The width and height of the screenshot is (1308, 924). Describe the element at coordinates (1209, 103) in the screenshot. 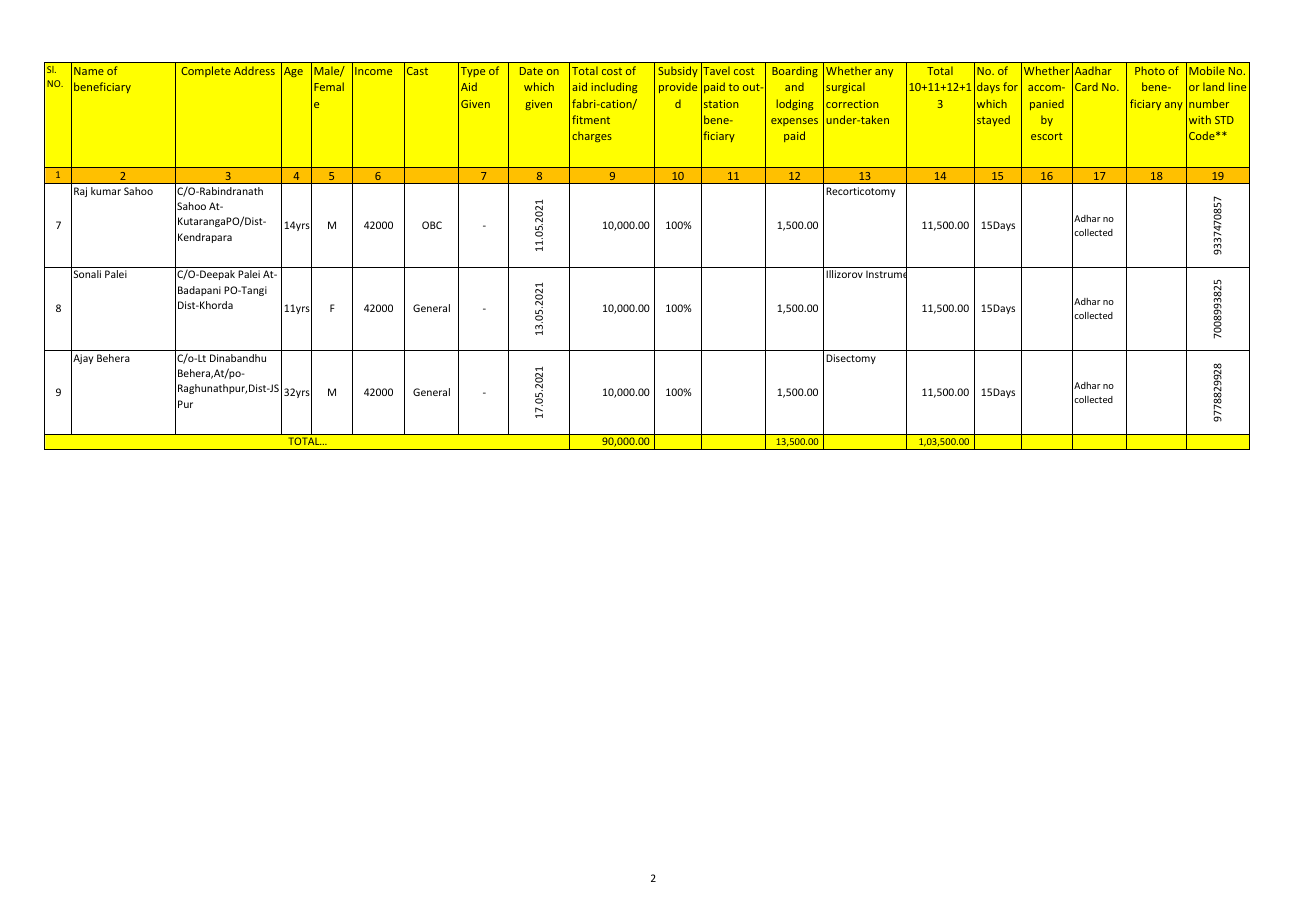

I see `number` at that location.
